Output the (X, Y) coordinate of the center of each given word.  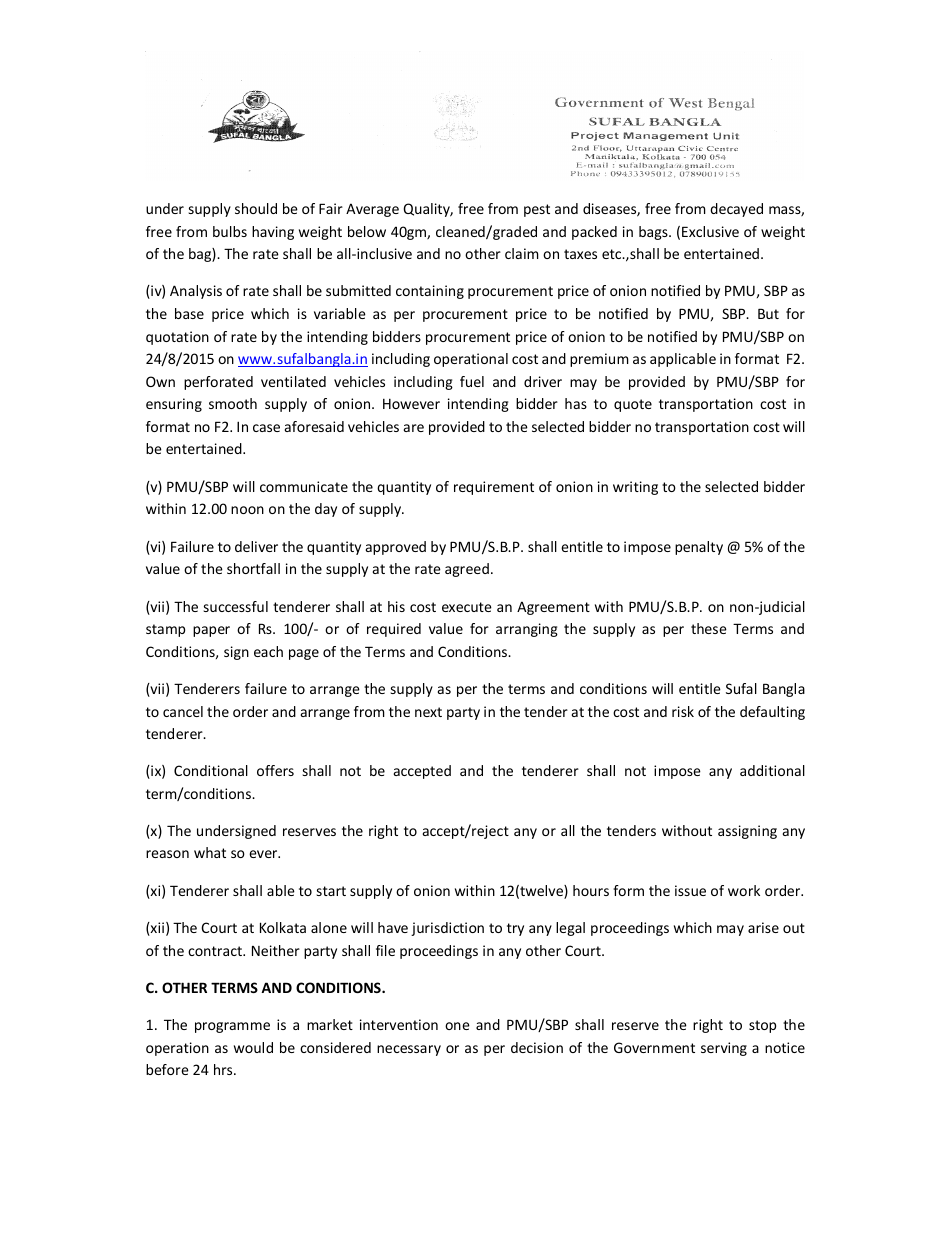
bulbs (230, 231)
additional (772, 770)
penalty (699, 548)
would (253, 1047)
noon (247, 510)
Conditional (211, 770)
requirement (494, 488)
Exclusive (710, 231)
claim (522, 253)
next (428, 712)
